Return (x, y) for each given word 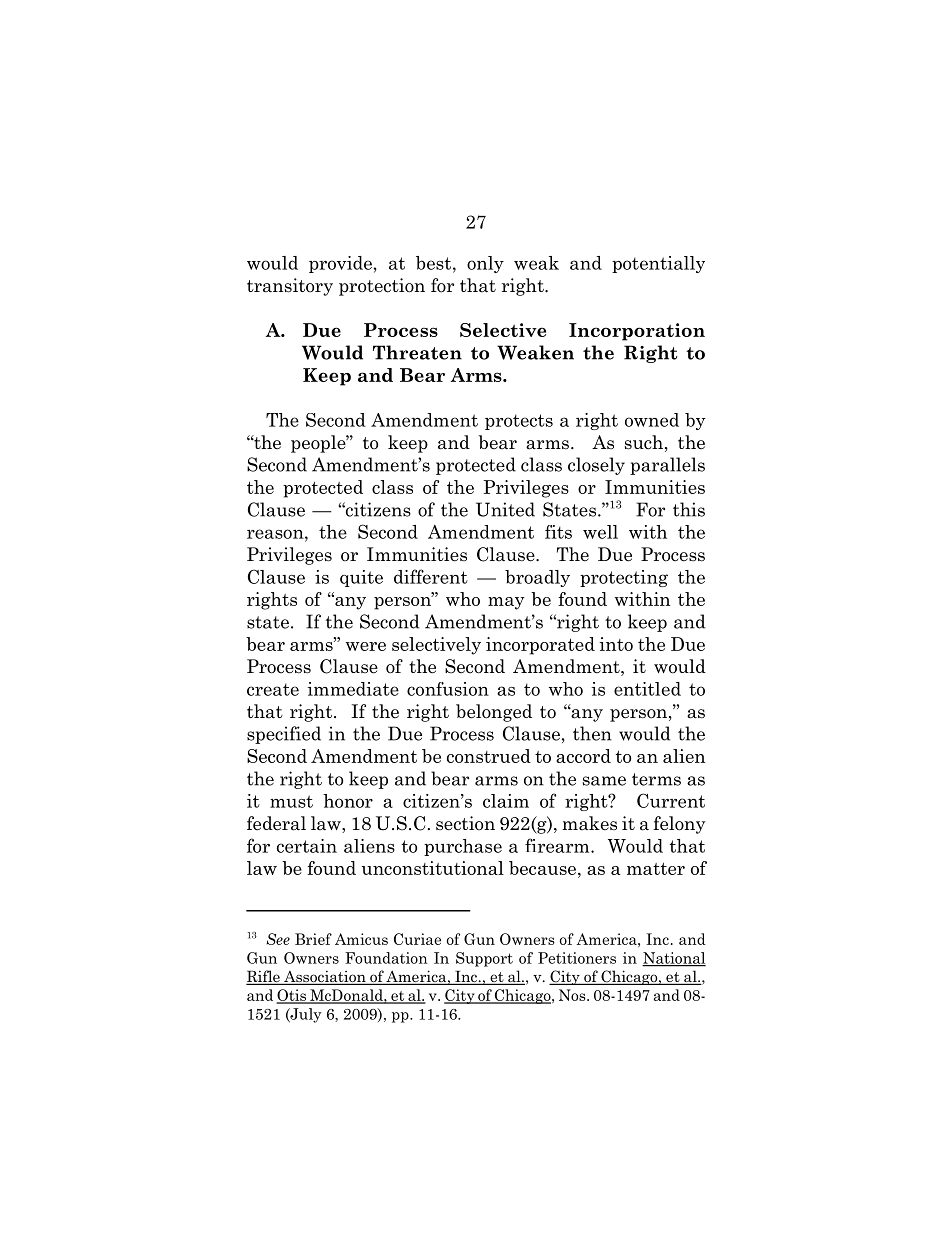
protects (519, 422)
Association (325, 977)
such (644, 442)
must (291, 801)
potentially (658, 264)
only (485, 264)
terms (656, 779)
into (616, 644)
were (366, 646)
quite (361, 578)
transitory (290, 287)
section (465, 823)
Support (484, 959)
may (506, 603)
